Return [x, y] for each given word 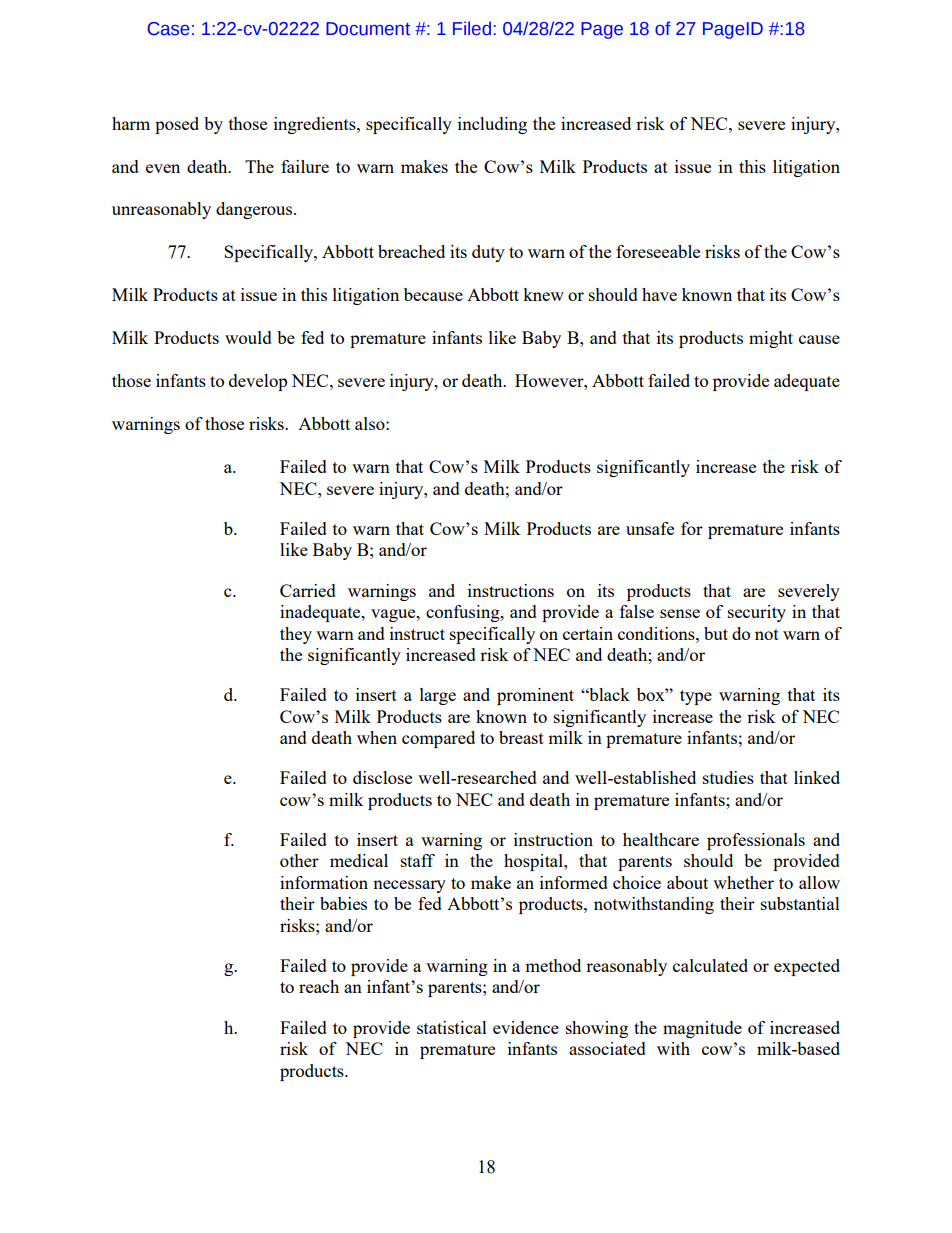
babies [343, 903]
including [492, 125]
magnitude [702, 1029]
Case [169, 29]
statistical [452, 1027]
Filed [472, 28]
